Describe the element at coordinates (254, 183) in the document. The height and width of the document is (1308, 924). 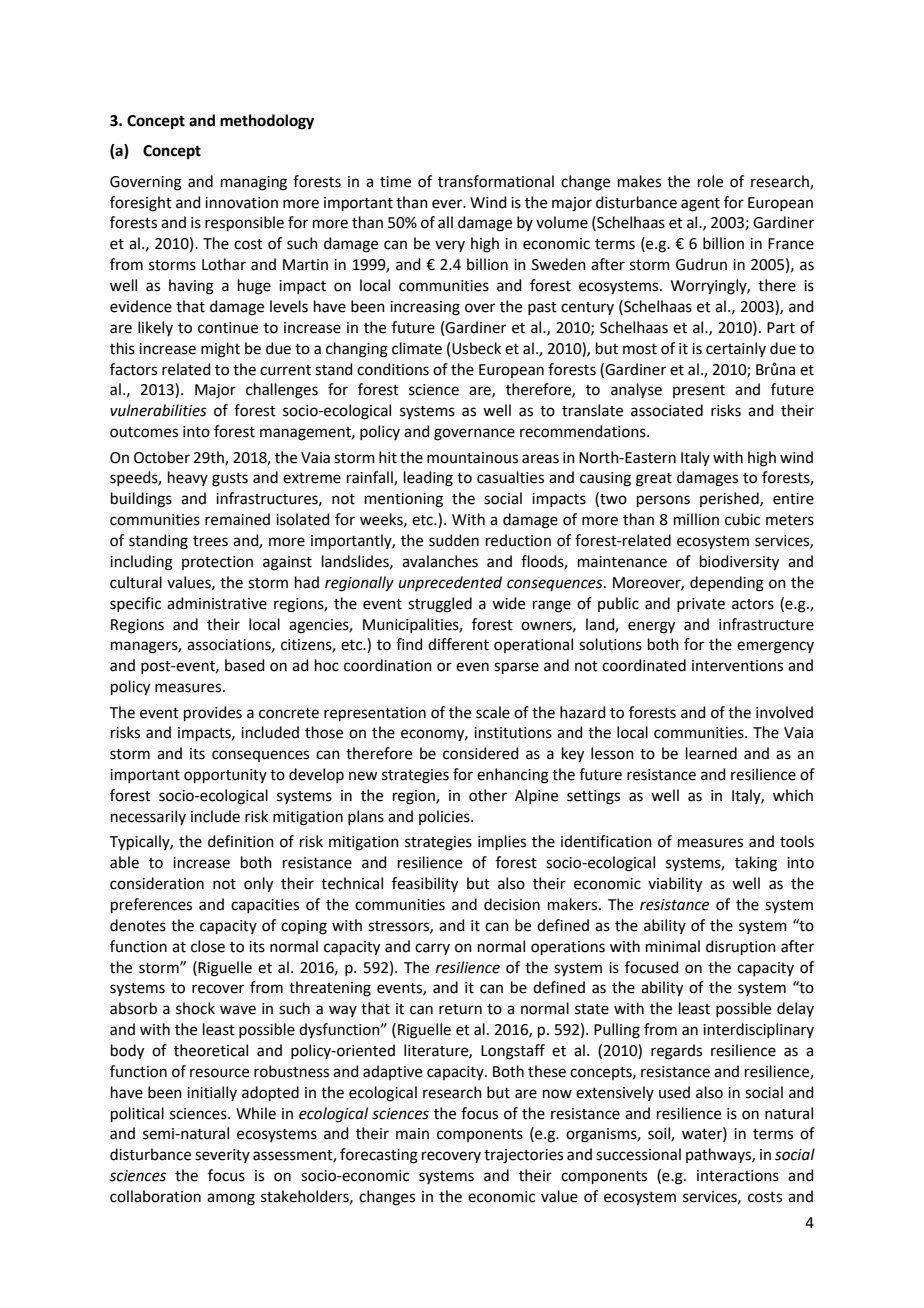
I see `managing` at that location.
